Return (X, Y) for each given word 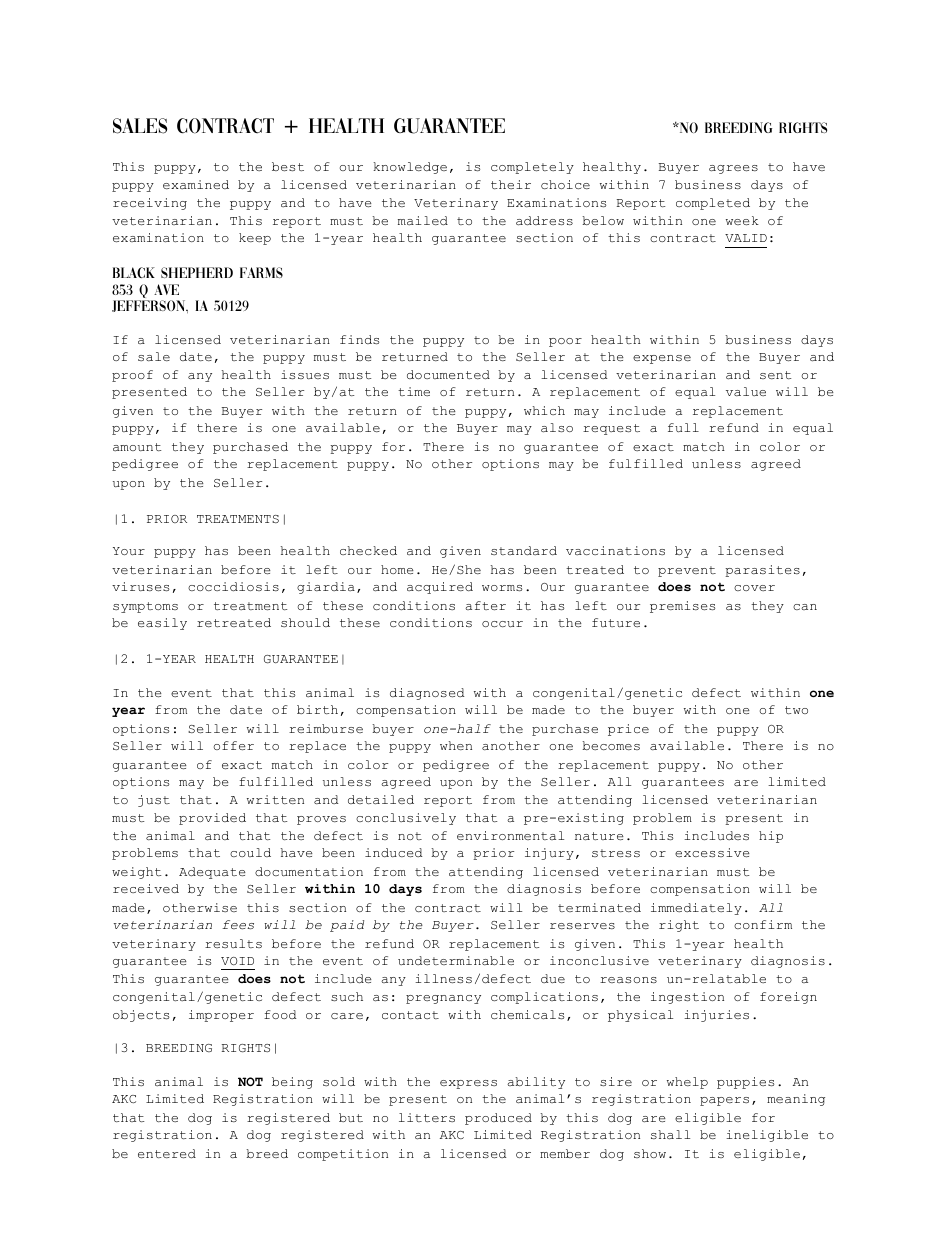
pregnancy (443, 999)
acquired (440, 588)
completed (713, 204)
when (456, 745)
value (746, 391)
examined (196, 184)
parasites (762, 571)
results (233, 943)
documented (448, 375)
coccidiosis (233, 586)
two (796, 710)
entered (167, 1154)
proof (132, 376)
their (511, 184)
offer (234, 746)
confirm (763, 924)
